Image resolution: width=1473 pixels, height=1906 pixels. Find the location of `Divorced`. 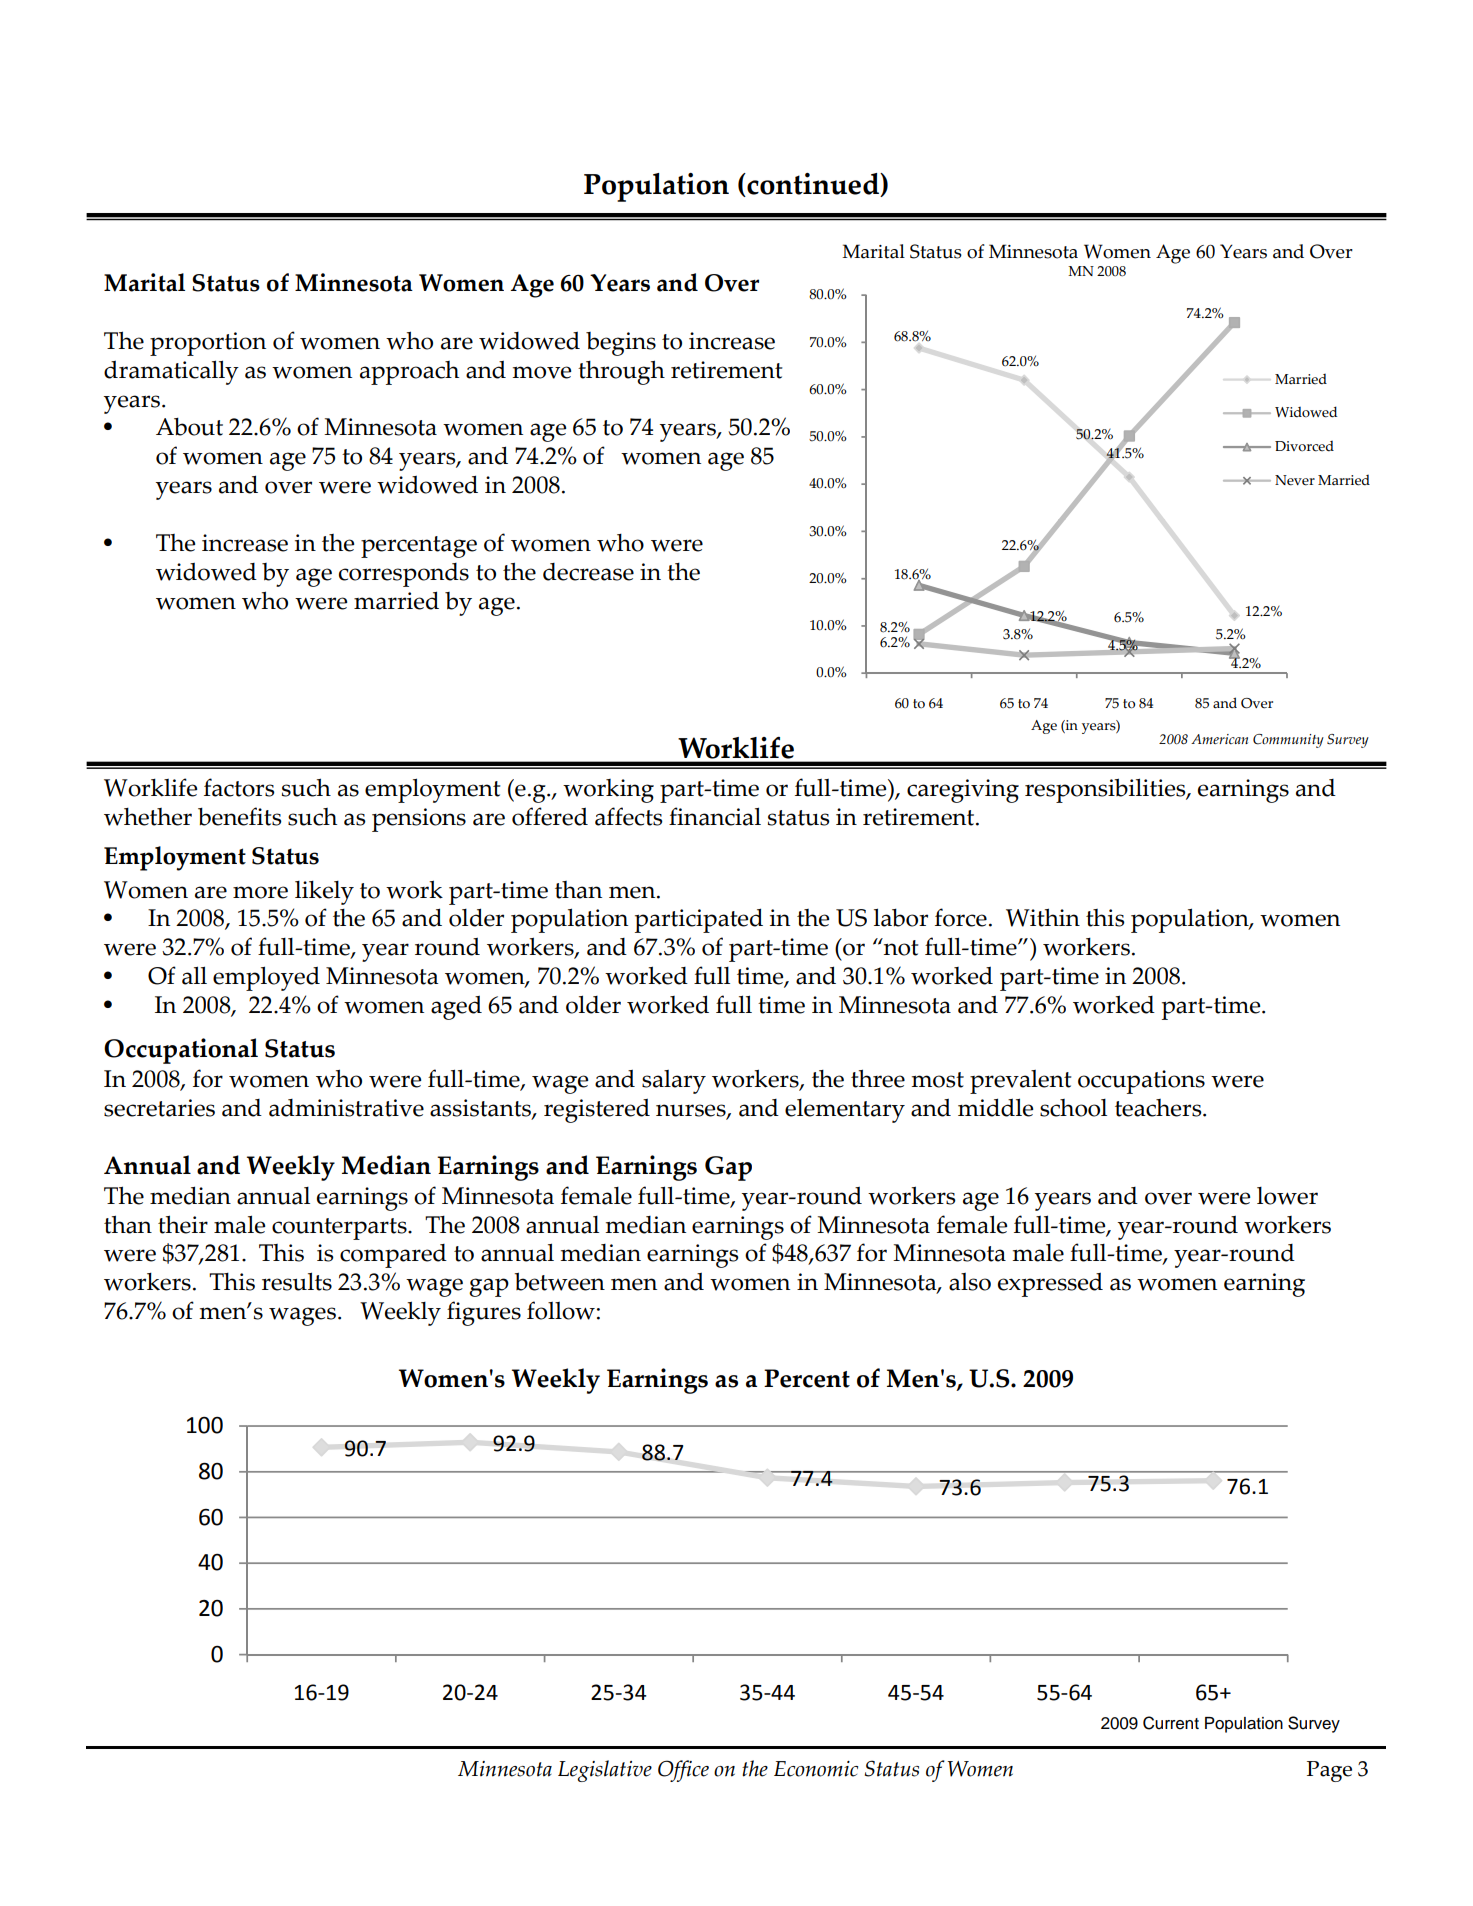

Divorced is located at coordinates (1304, 446).
